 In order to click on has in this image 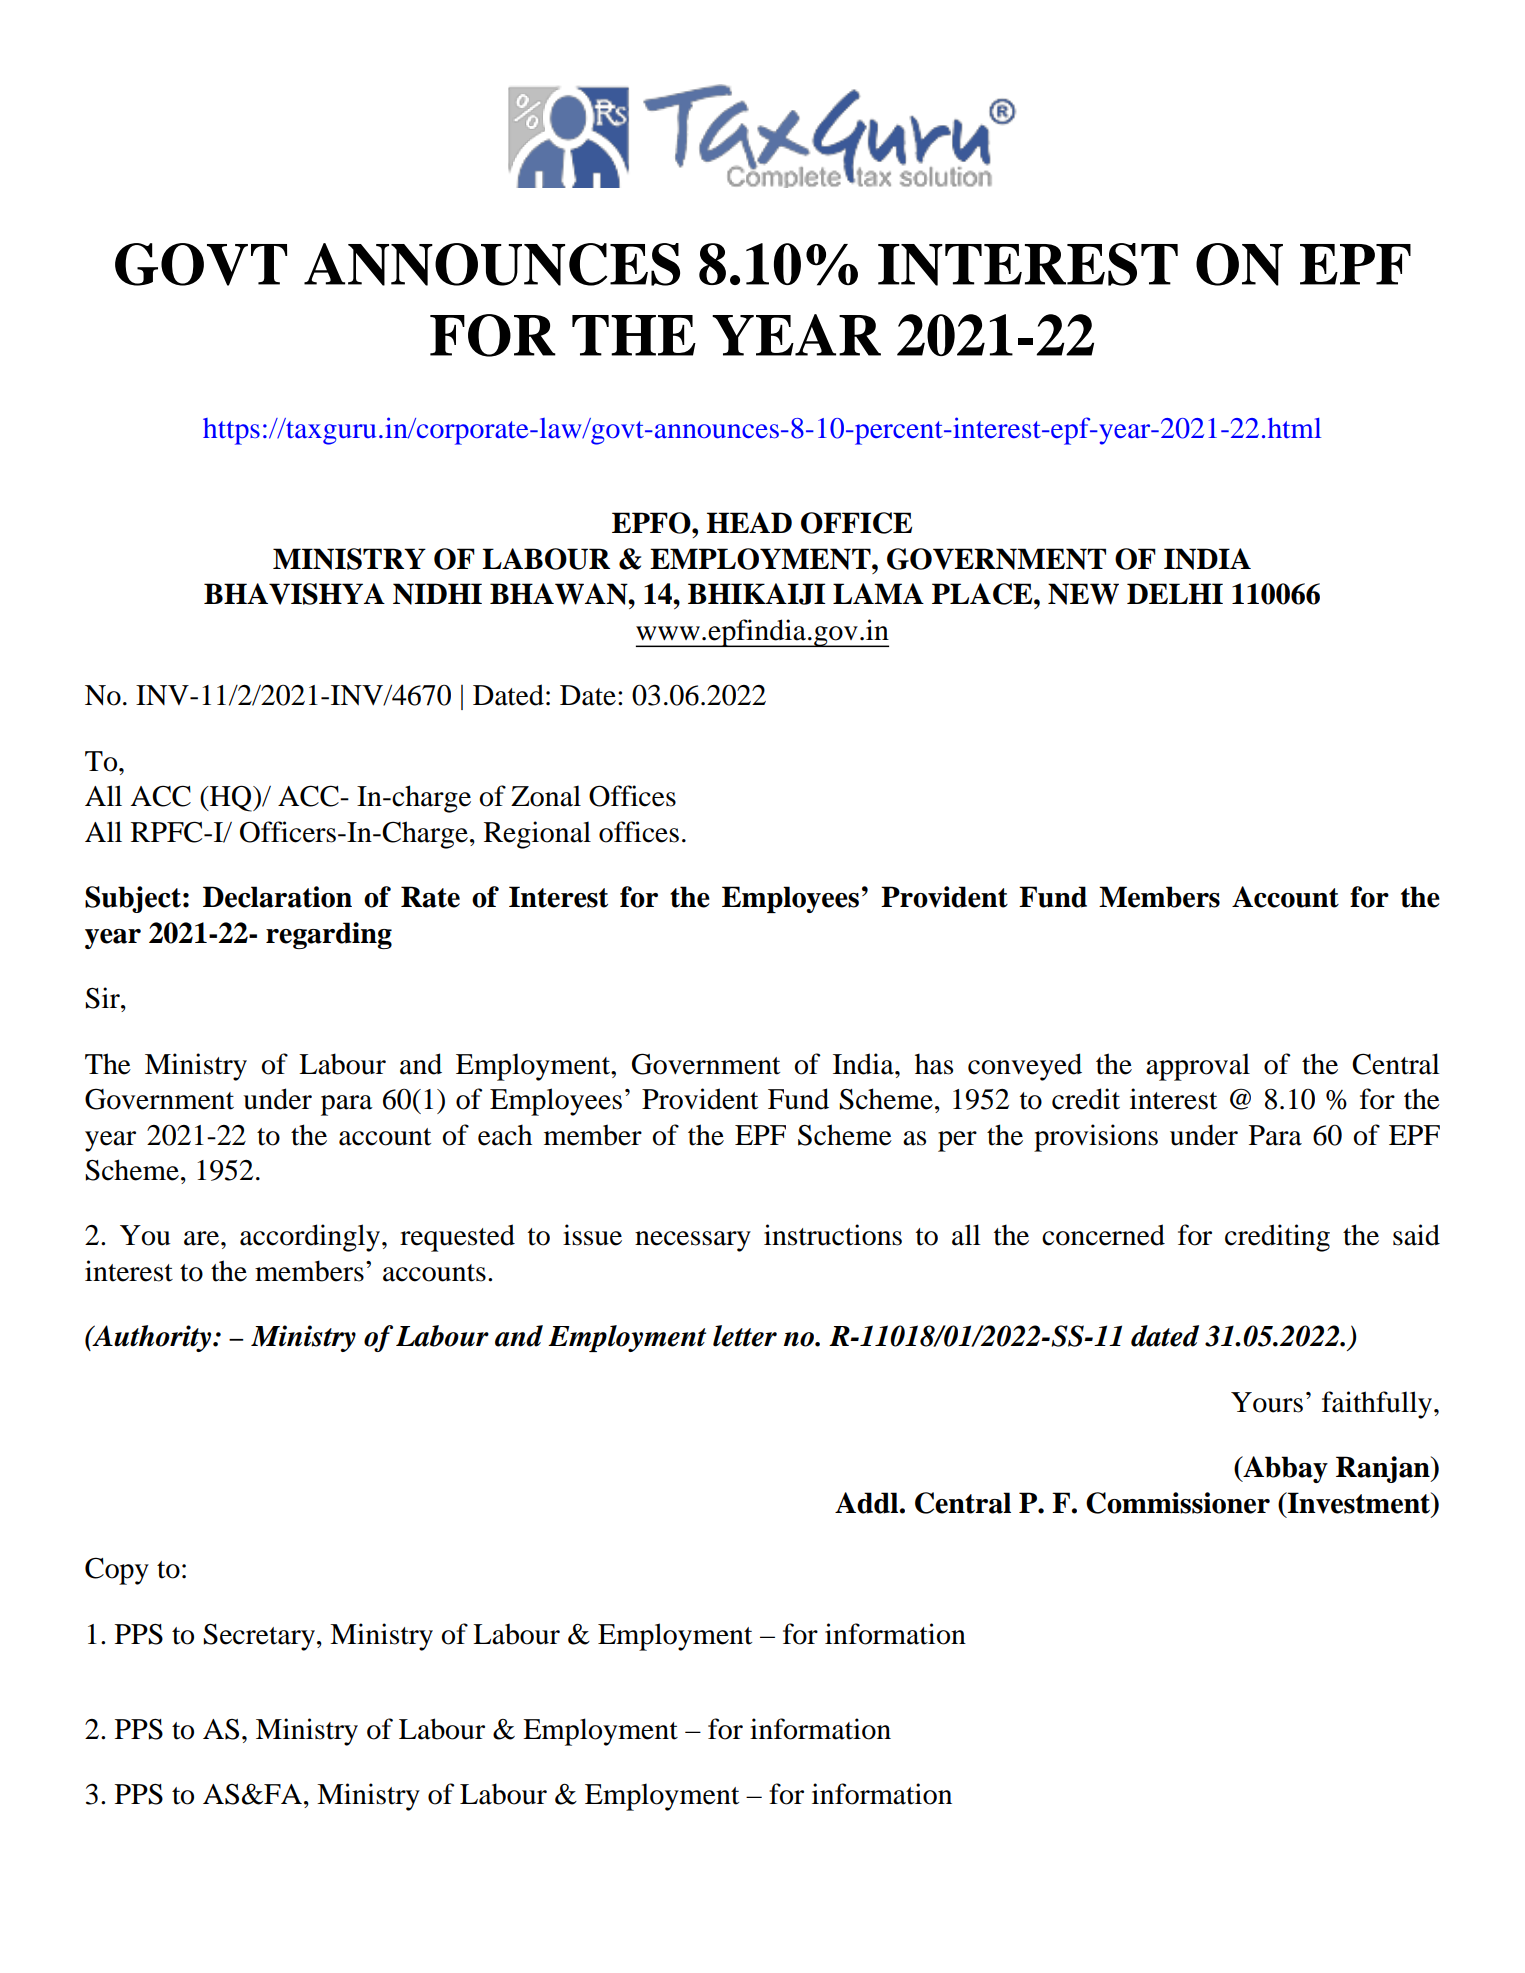, I will do `click(934, 1064)`.
